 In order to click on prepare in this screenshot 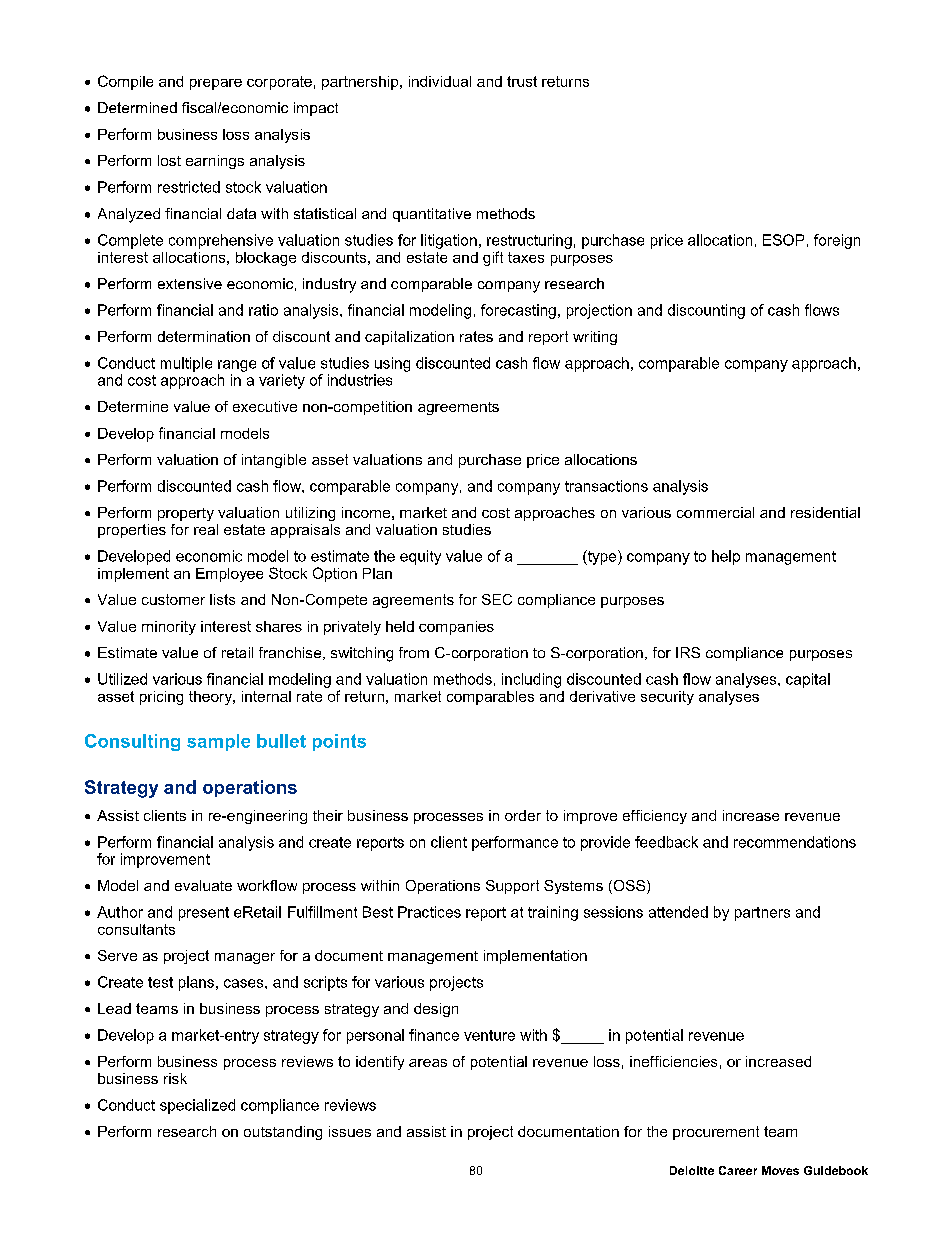, I will do `click(216, 84)`.
